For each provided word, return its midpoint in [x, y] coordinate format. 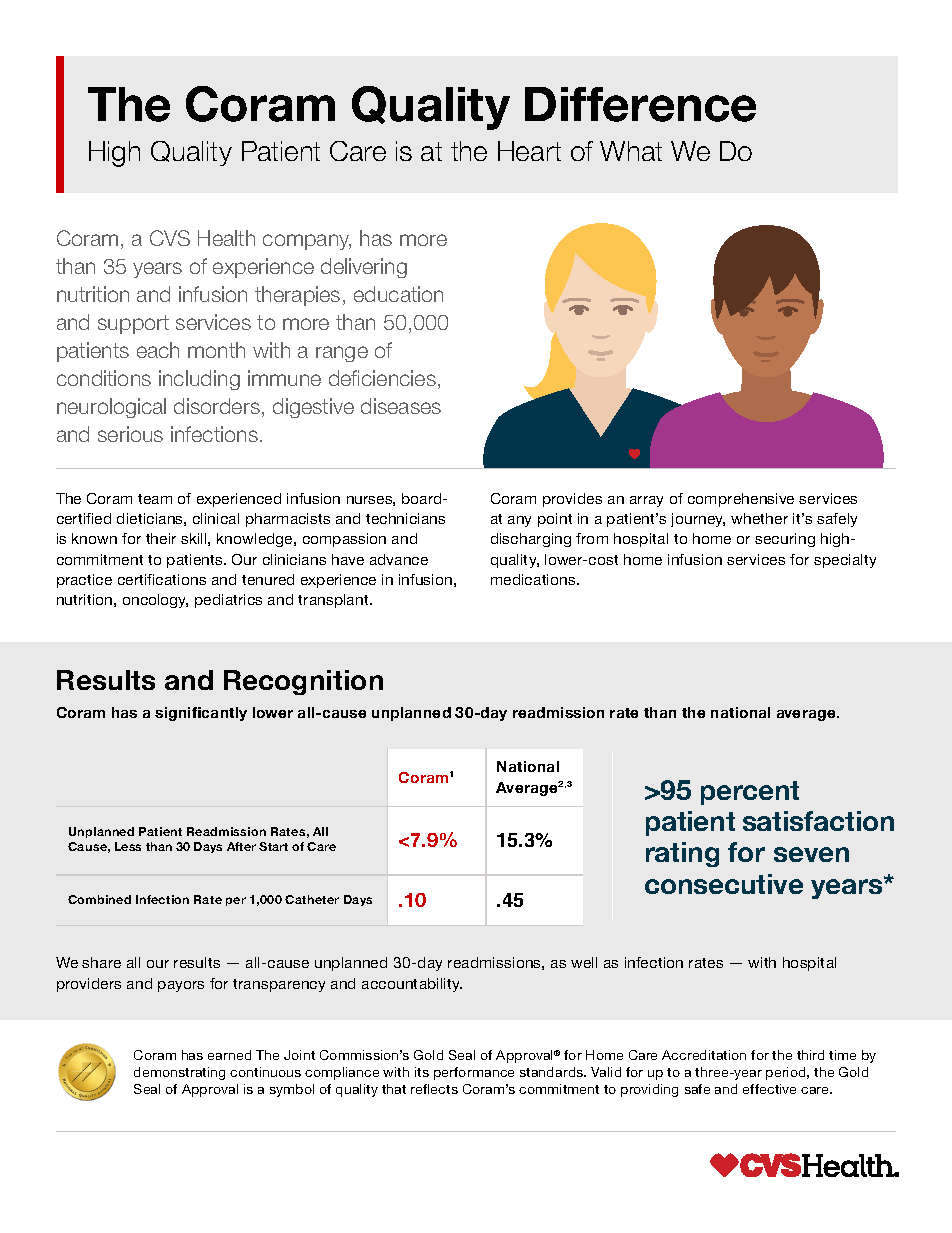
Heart [529, 151]
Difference [640, 104]
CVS [170, 238]
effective [769, 1089]
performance [474, 1073]
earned [229, 1055]
